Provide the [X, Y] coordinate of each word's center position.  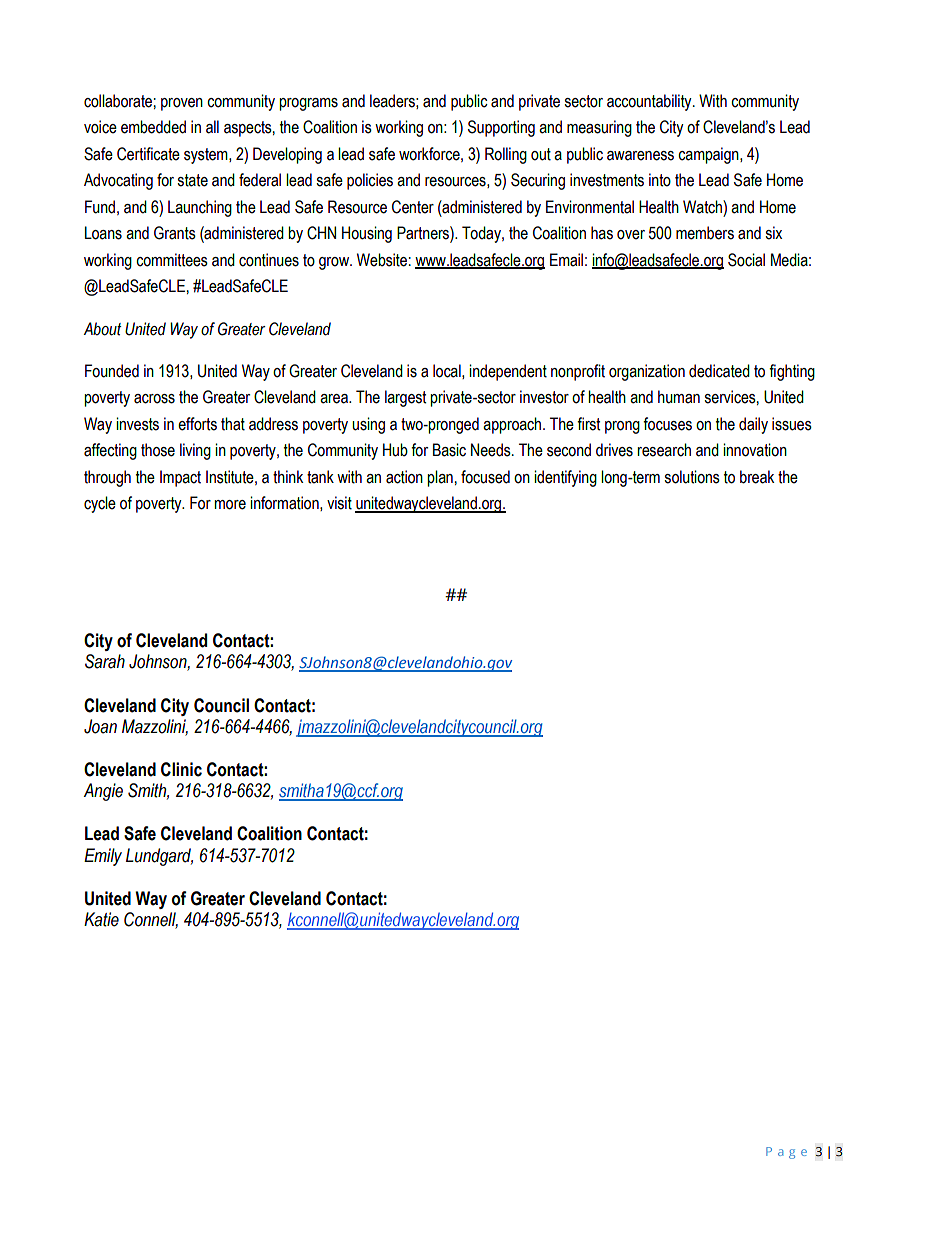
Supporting [501, 128]
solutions [692, 477]
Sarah [105, 661]
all [212, 127]
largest [405, 398]
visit [339, 503]
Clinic [181, 769]
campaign [709, 155]
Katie [101, 919]
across [154, 399]
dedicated [719, 371]
